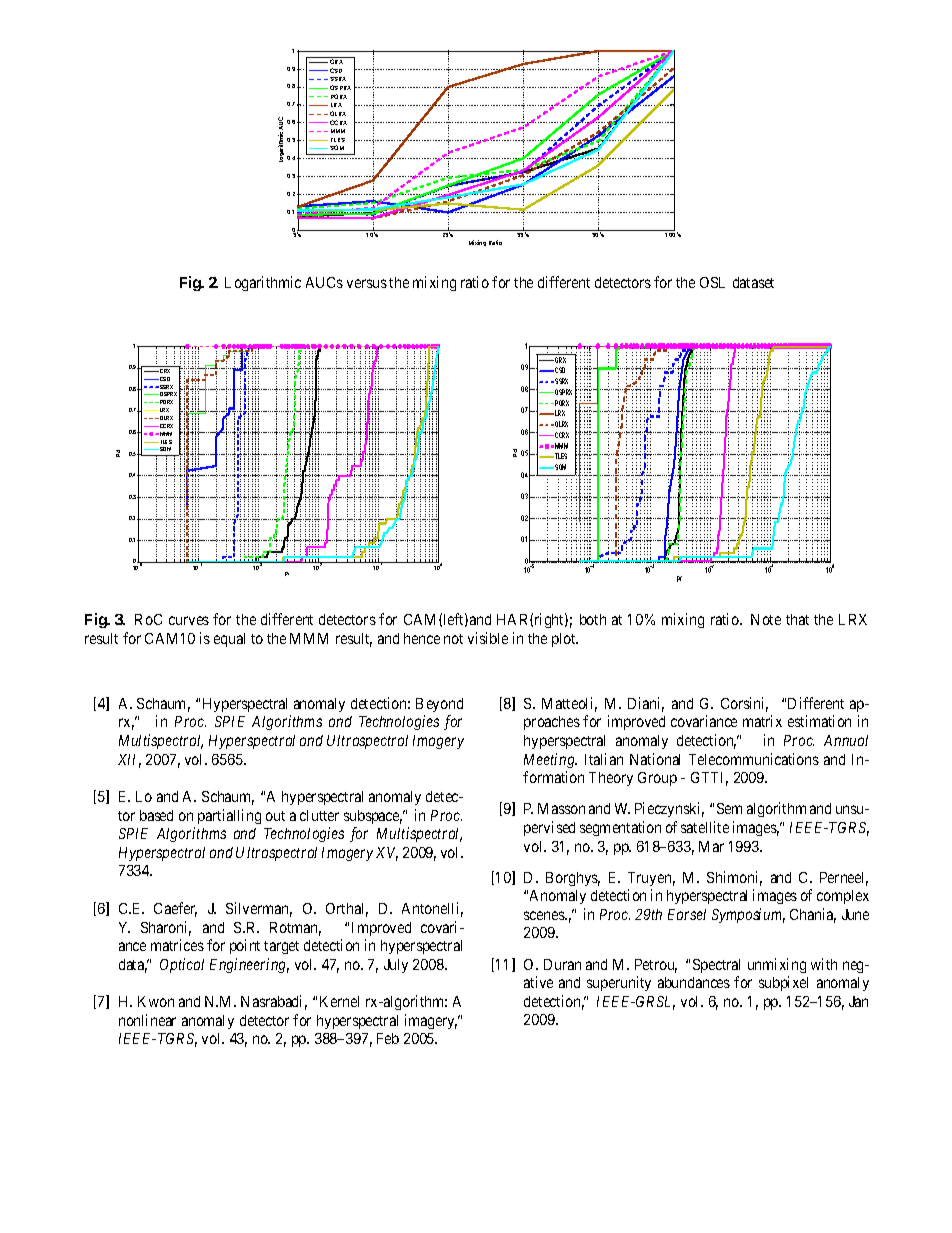  Describe the element at coordinates (388, 1038) in the screenshot. I see `Feb` at that location.
